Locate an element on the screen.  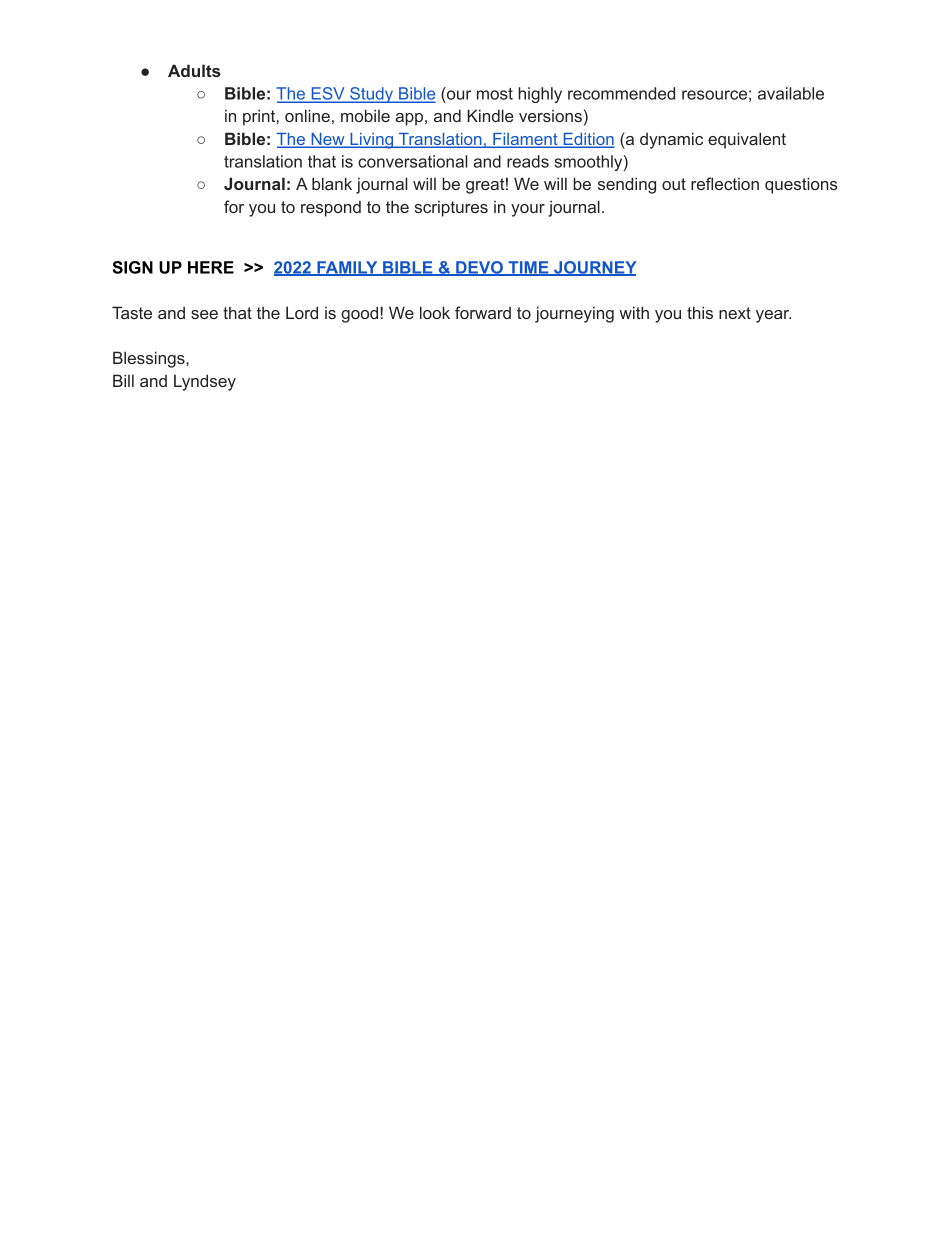
reflection is located at coordinates (725, 183).
